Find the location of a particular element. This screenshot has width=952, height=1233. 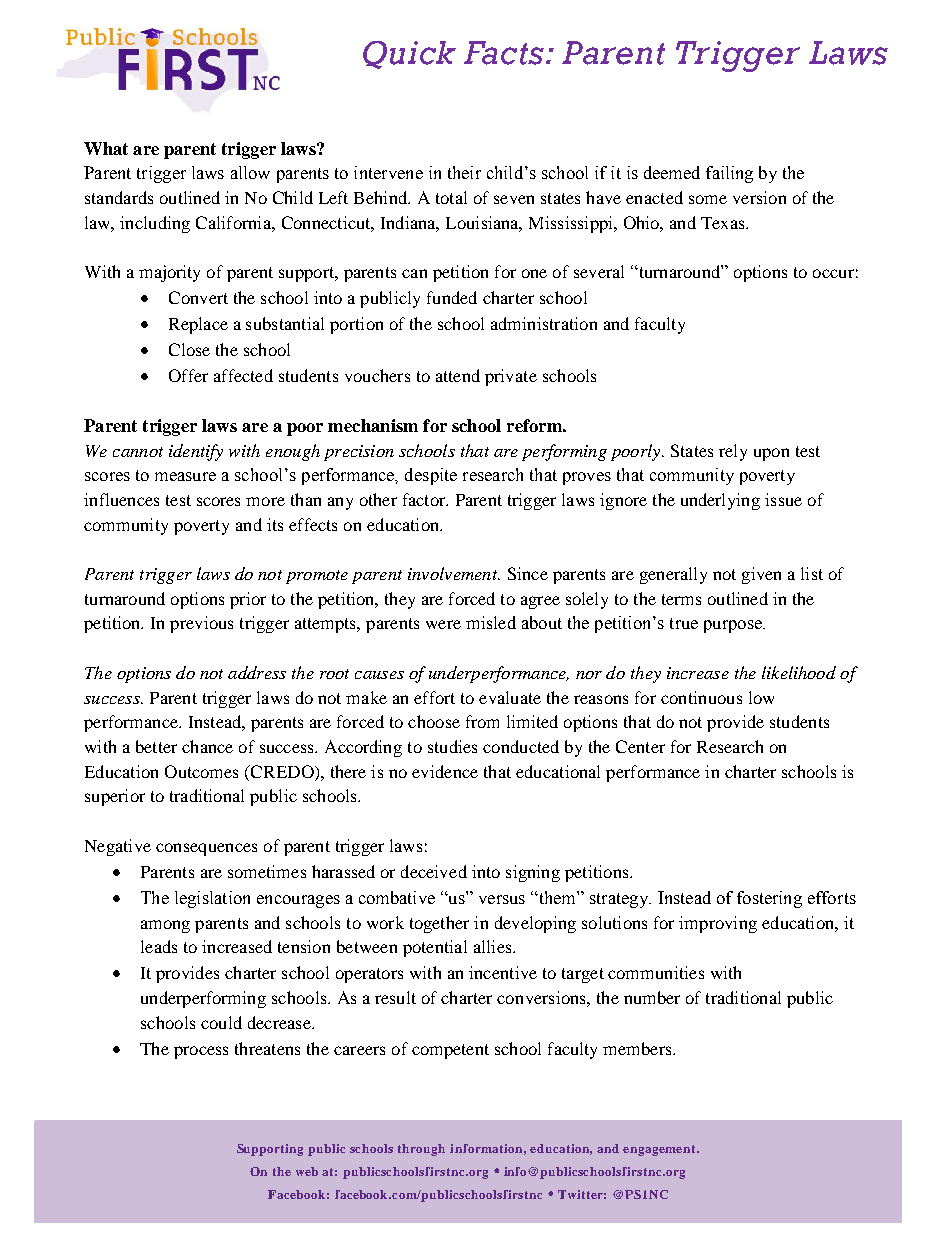

misled is located at coordinates (491, 622).
